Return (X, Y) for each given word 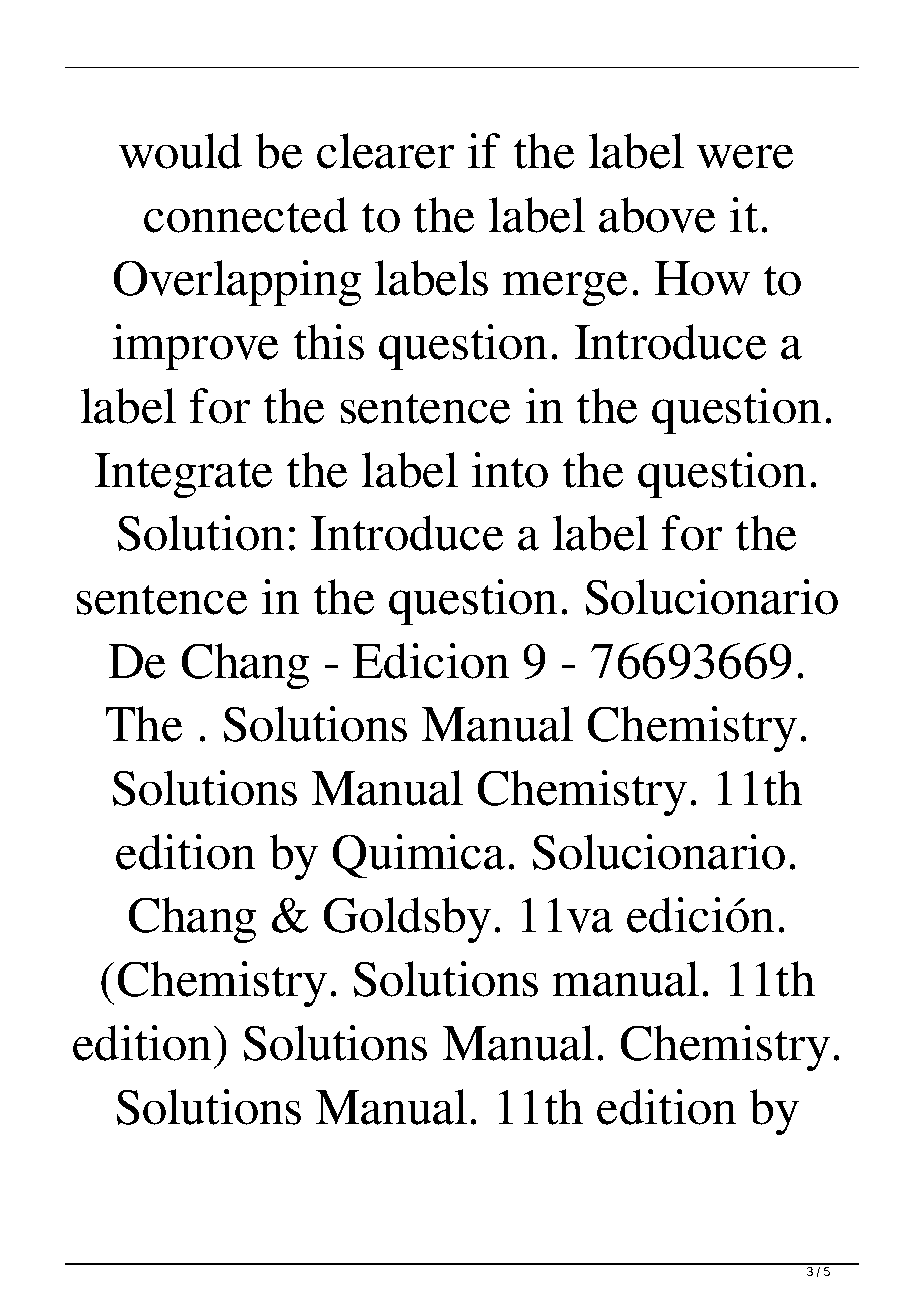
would (180, 151)
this (329, 342)
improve (195, 347)
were (745, 157)
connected (246, 215)
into (510, 470)
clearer (385, 151)
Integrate (183, 475)
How (702, 278)
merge (565, 289)
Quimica (419, 856)
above (657, 215)
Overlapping (237, 283)
